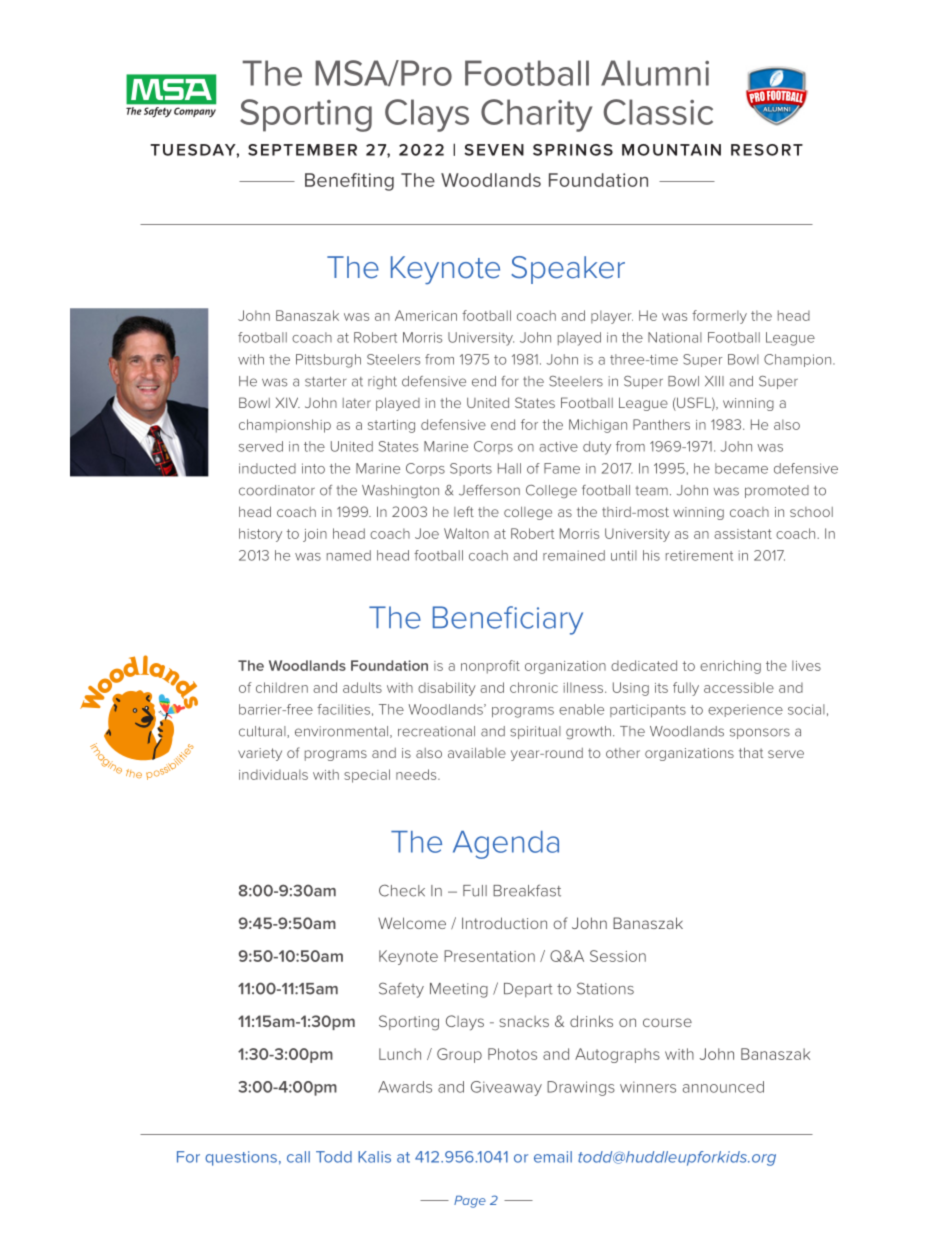  What do you see at coordinates (509, 468) in the screenshot?
I see `Hall` at bounding box center [509, 468].
